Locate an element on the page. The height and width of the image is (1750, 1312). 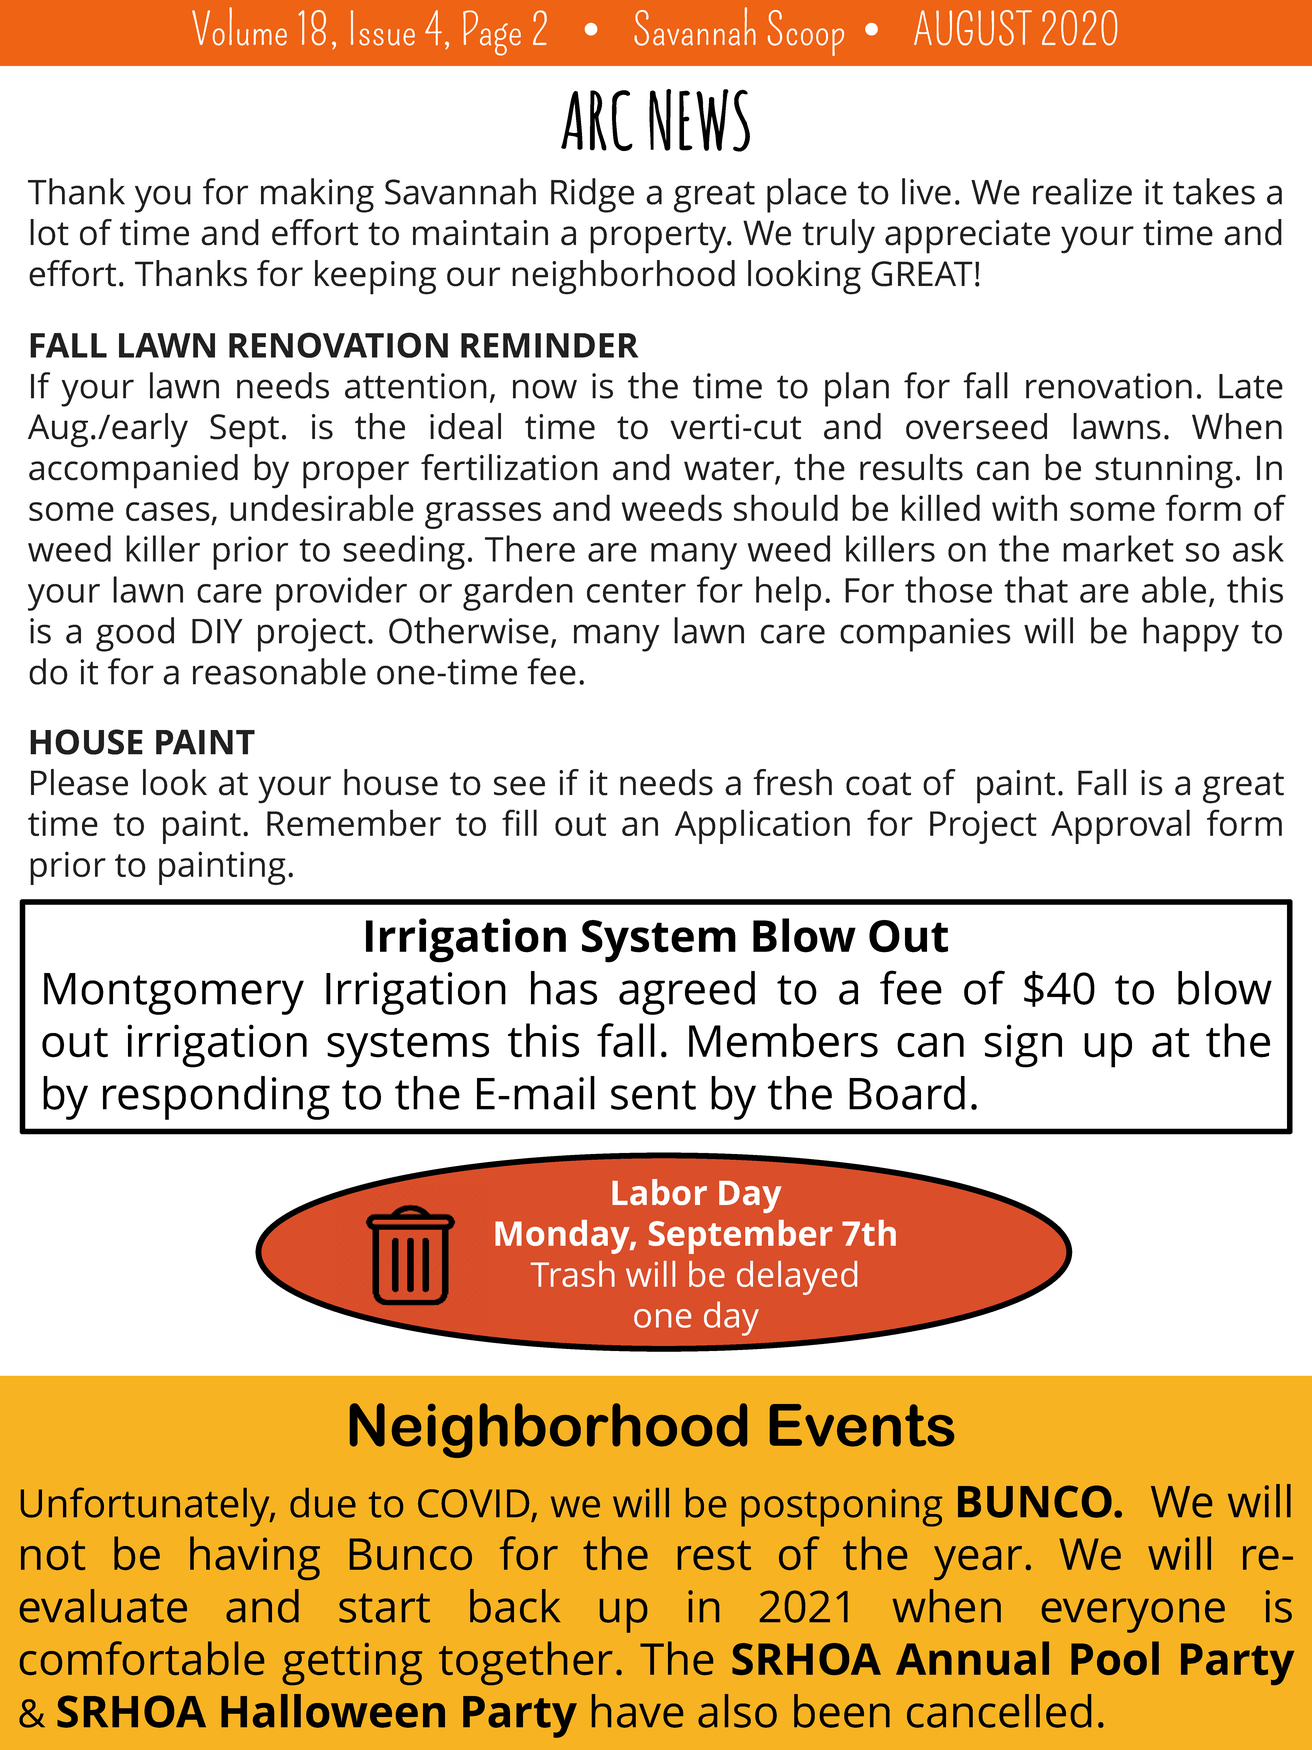
water is located at coordinates (730, 470).
